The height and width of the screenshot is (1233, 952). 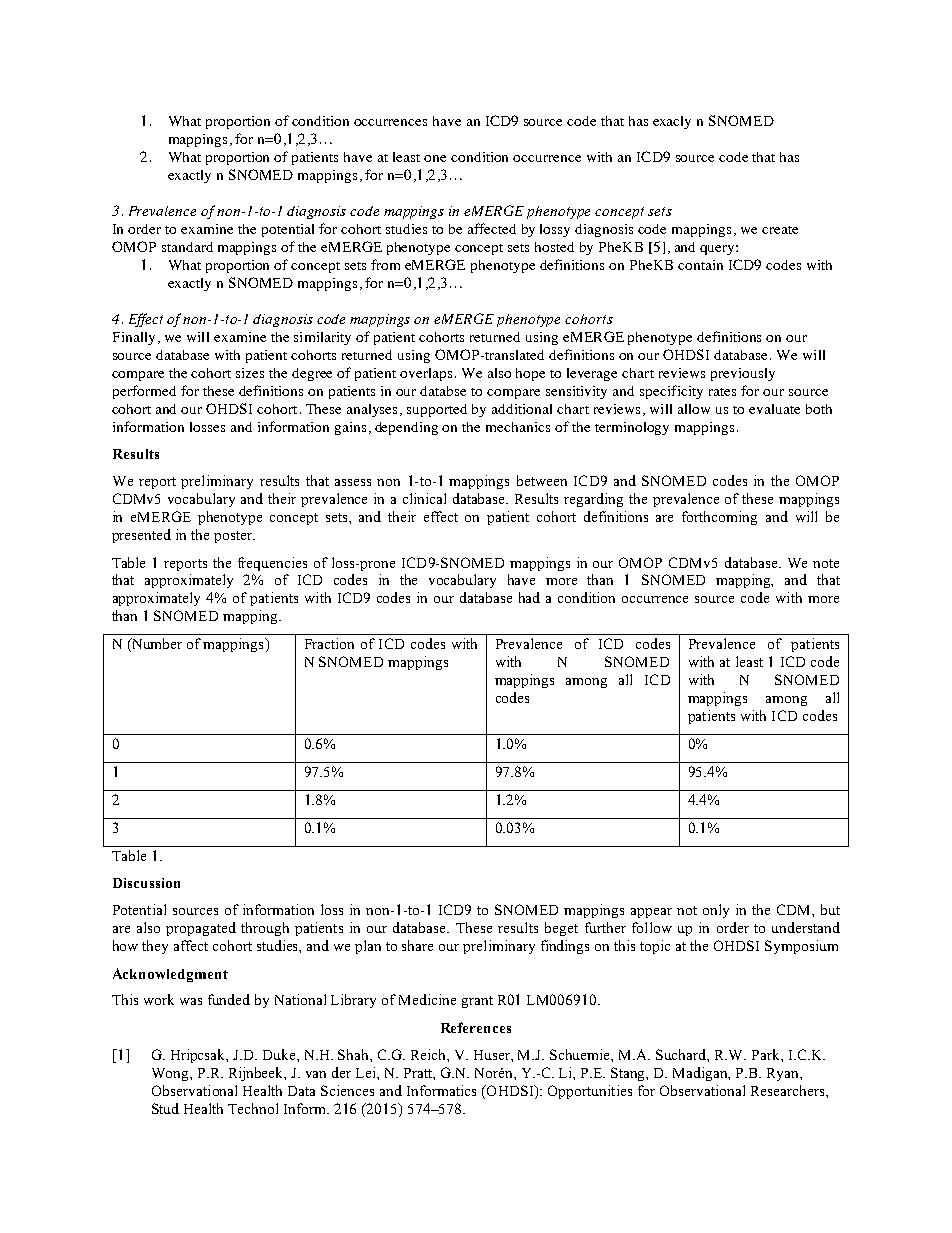 What do you see at coordinates (187, 247) in the screenshot?
I see `standard` at bounding box center [187, 247].
